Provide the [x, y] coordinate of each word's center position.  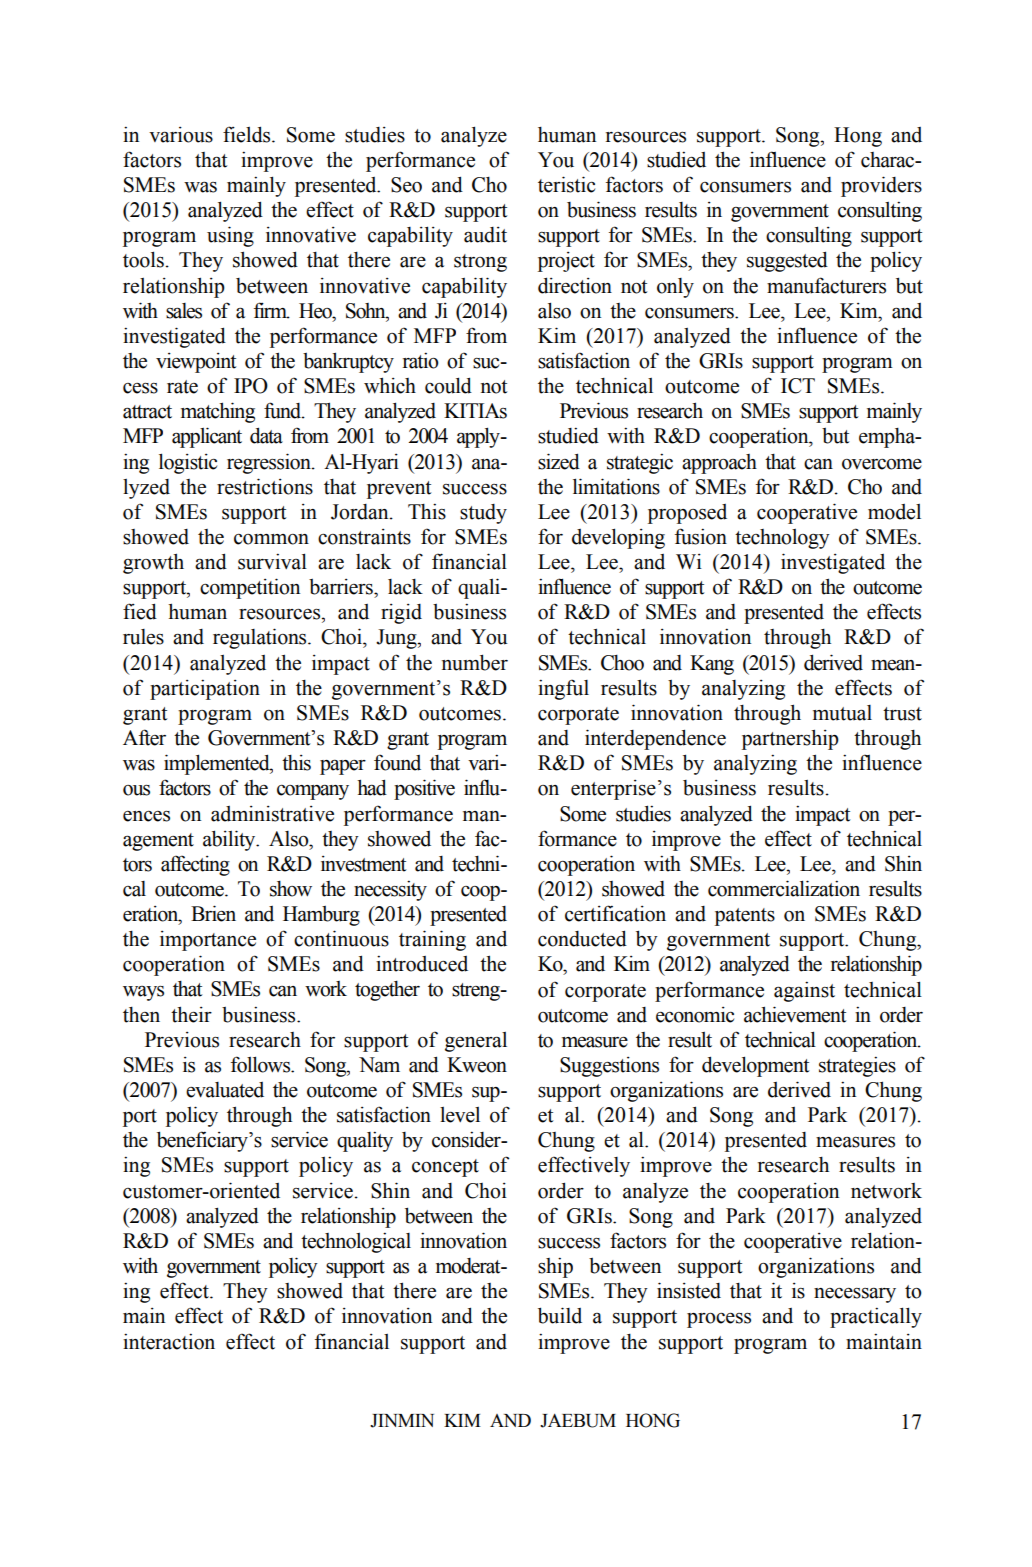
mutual [842, 713]
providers [881, 186]
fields [248, 134]
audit [485, 235]
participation [205, 689]
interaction [169, 1341]
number [475, 662]
